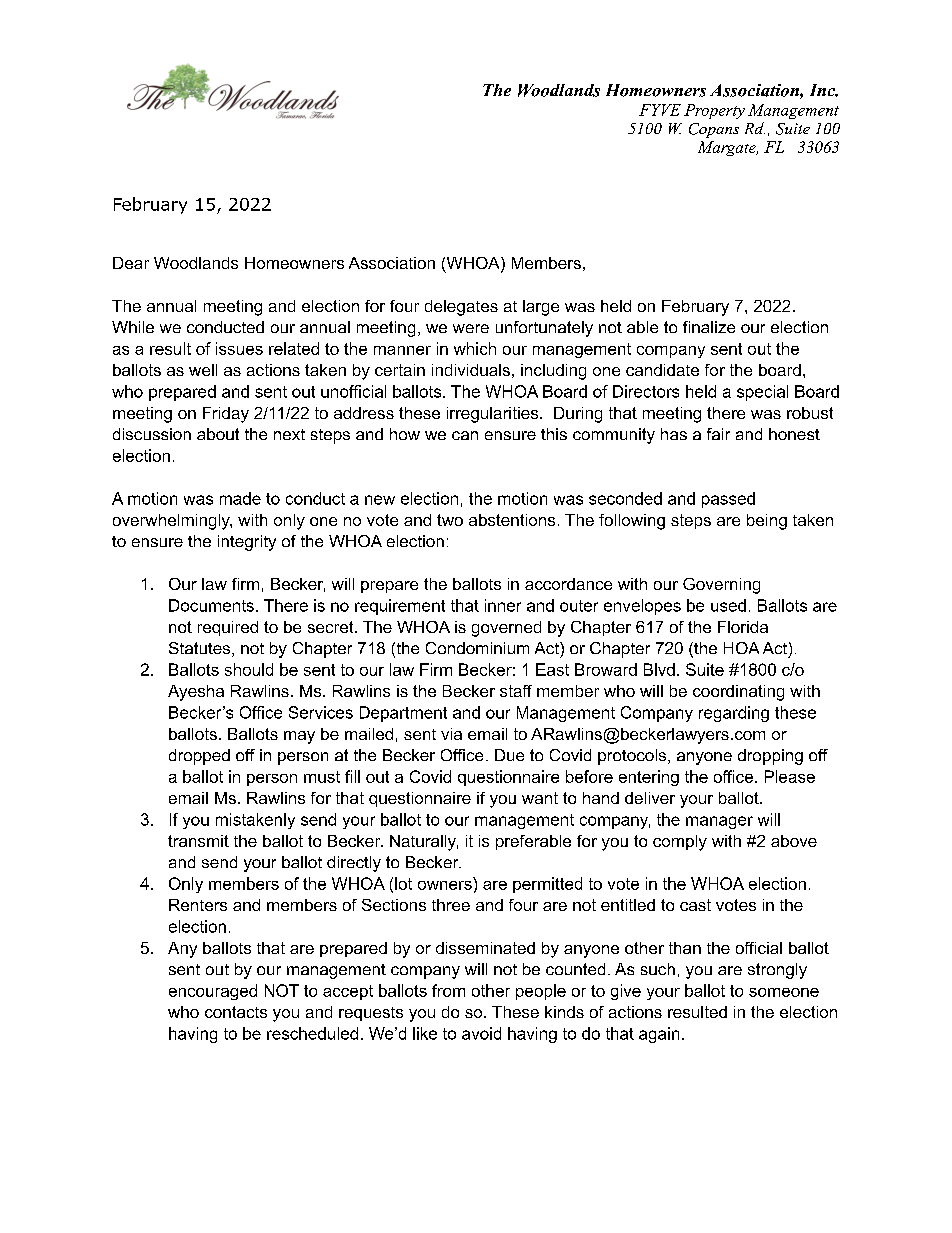 This document has height=1233, width=952. What do you see at coordinates (131, 263) in the document?
I see `Dear` at bounding box center [131, 263].
